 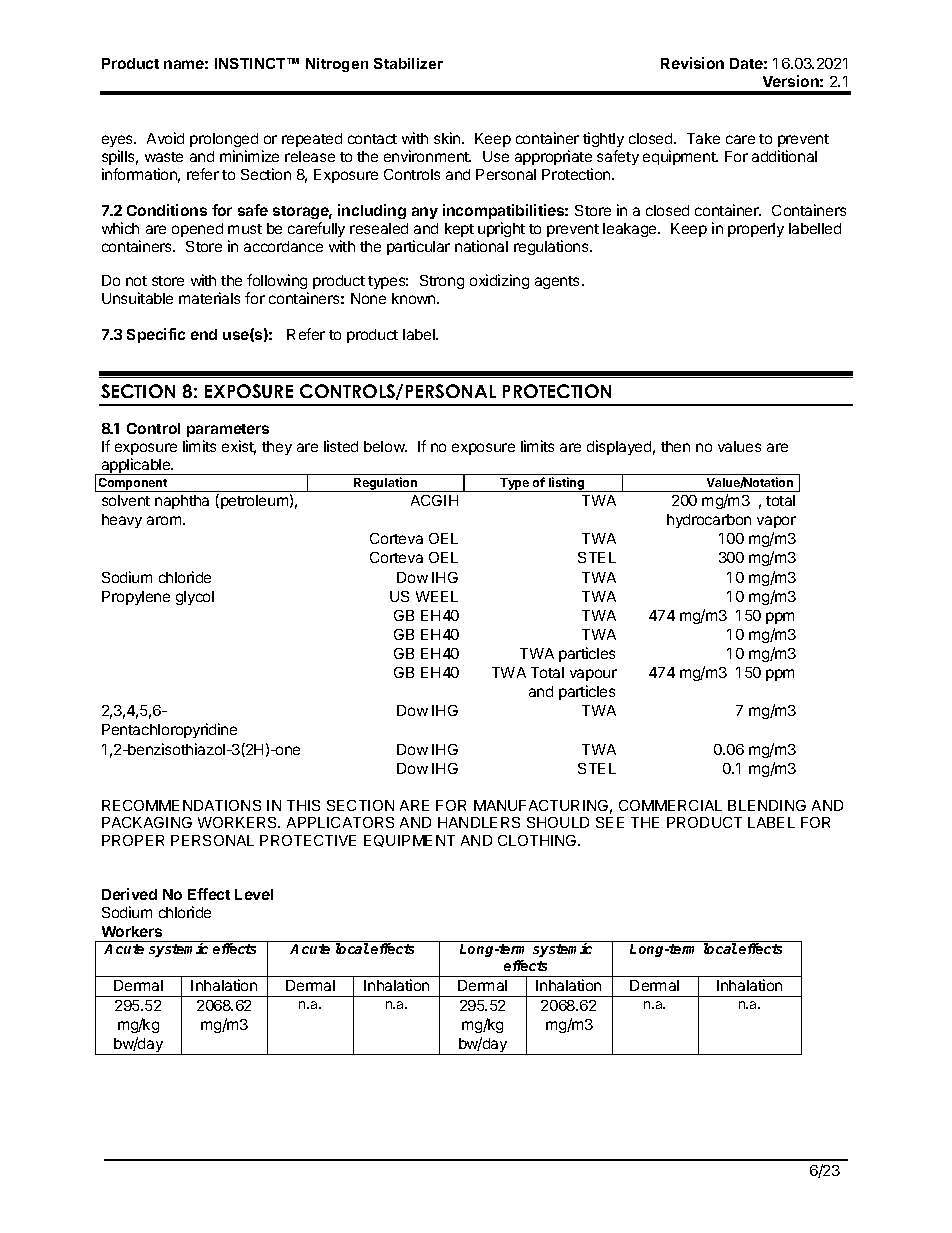 What do you see at coordinates (675, 446) in the screenshot?
I see `then` at bounding box center [675, 446].
